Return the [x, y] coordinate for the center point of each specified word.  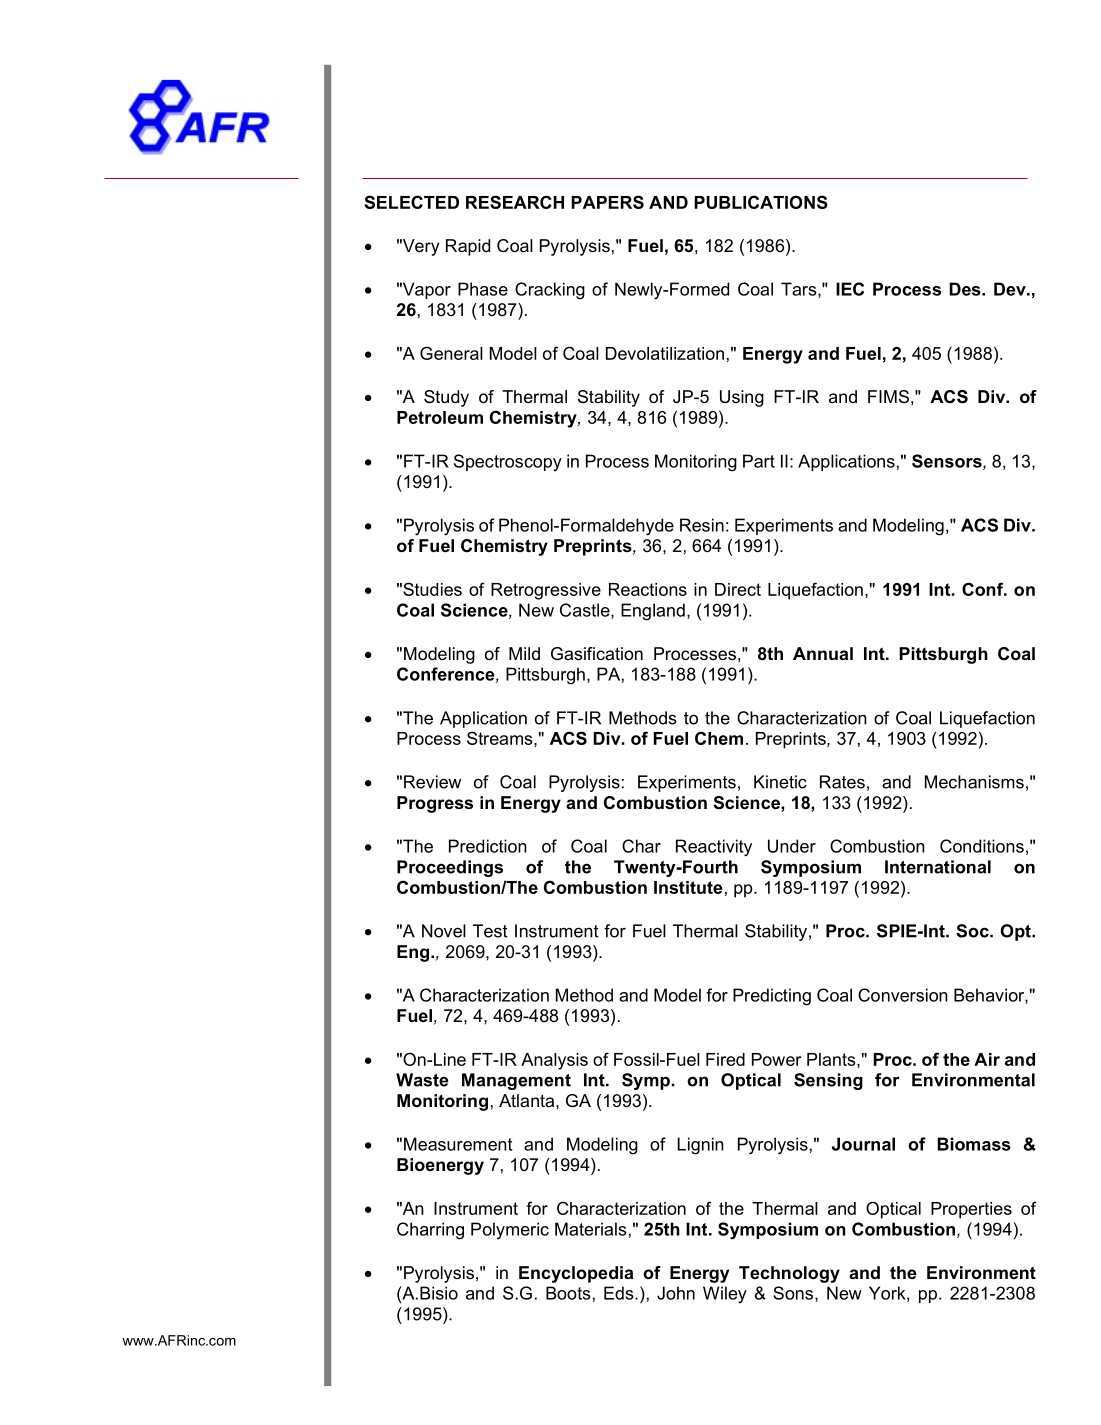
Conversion [903, 995]
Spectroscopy [508, 463]
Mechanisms [974, 782]
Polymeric [510, 1231]
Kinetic [780, 782]
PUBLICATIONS [761, 202]
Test [490, 931]
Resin [702, 525]
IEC [850, 289]
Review [432, 782]
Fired [725, 1059]
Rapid [468, 247]
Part [759, 461]
